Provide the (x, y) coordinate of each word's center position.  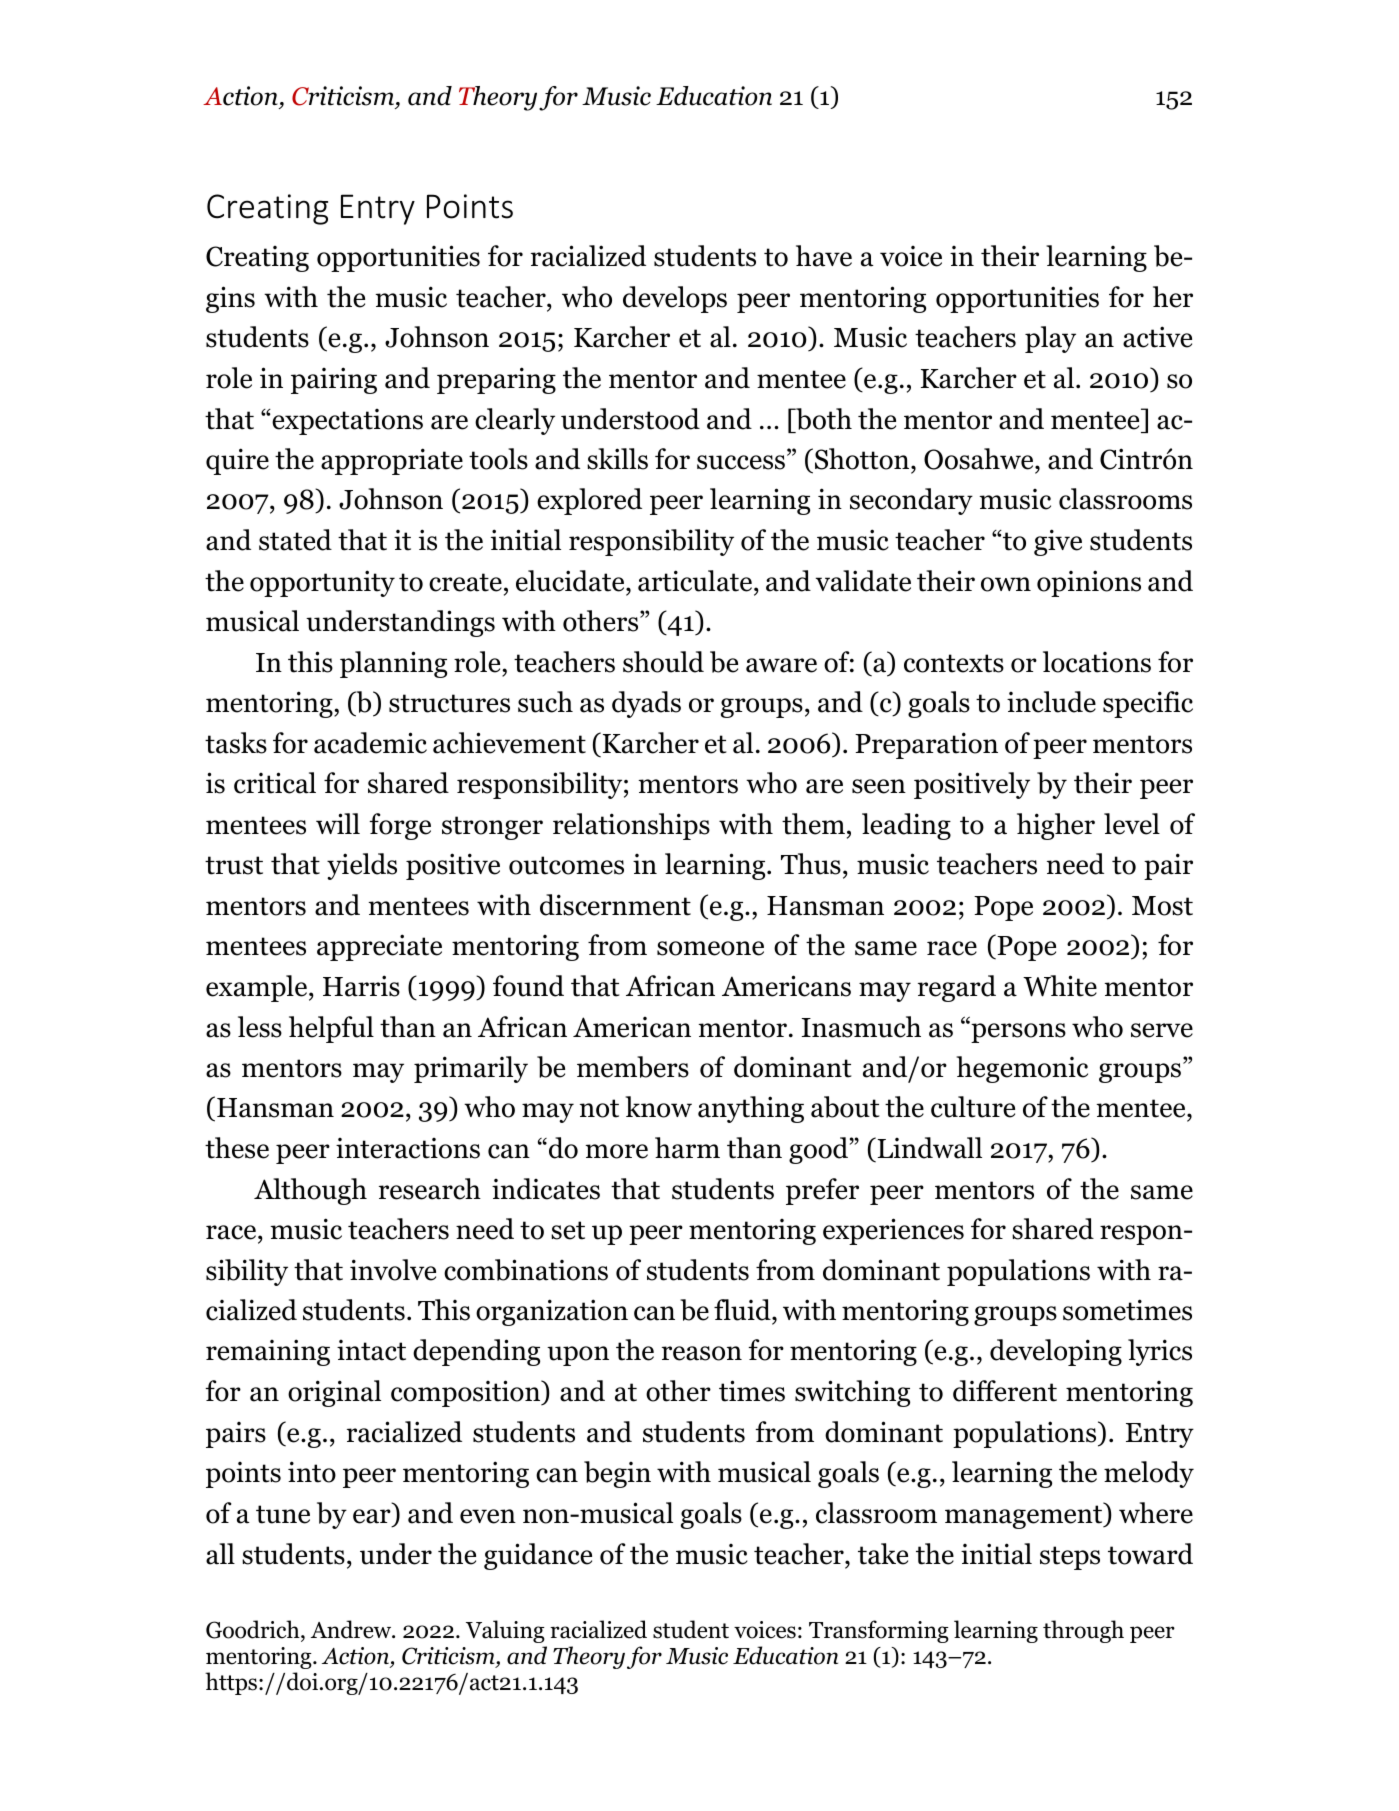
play (1050, 339)
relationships (631, 826)
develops (675, 299)
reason (702, 1353)
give (1058, 542)
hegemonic (1022, 1069)
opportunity (322, 583)
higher (1056, 826)
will (338, 823)
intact (371, 1350)
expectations (346, 422)
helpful (331, 1029)
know (659, 1107)
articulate (695, 581)
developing (1056, 1352)
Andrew (352, 1629)
